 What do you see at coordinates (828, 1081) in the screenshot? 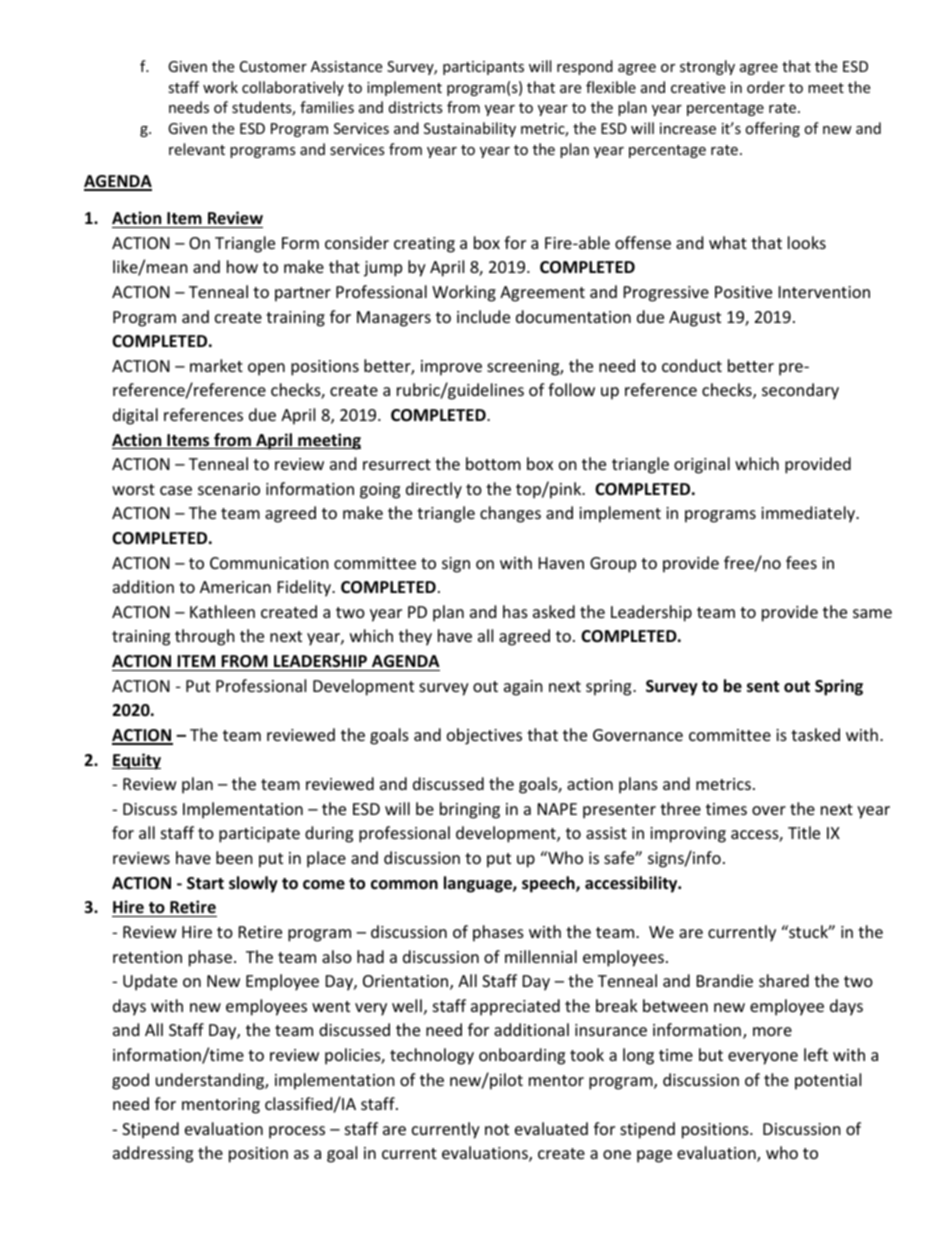
I see `potential` at bounding box center [828, 1081].
